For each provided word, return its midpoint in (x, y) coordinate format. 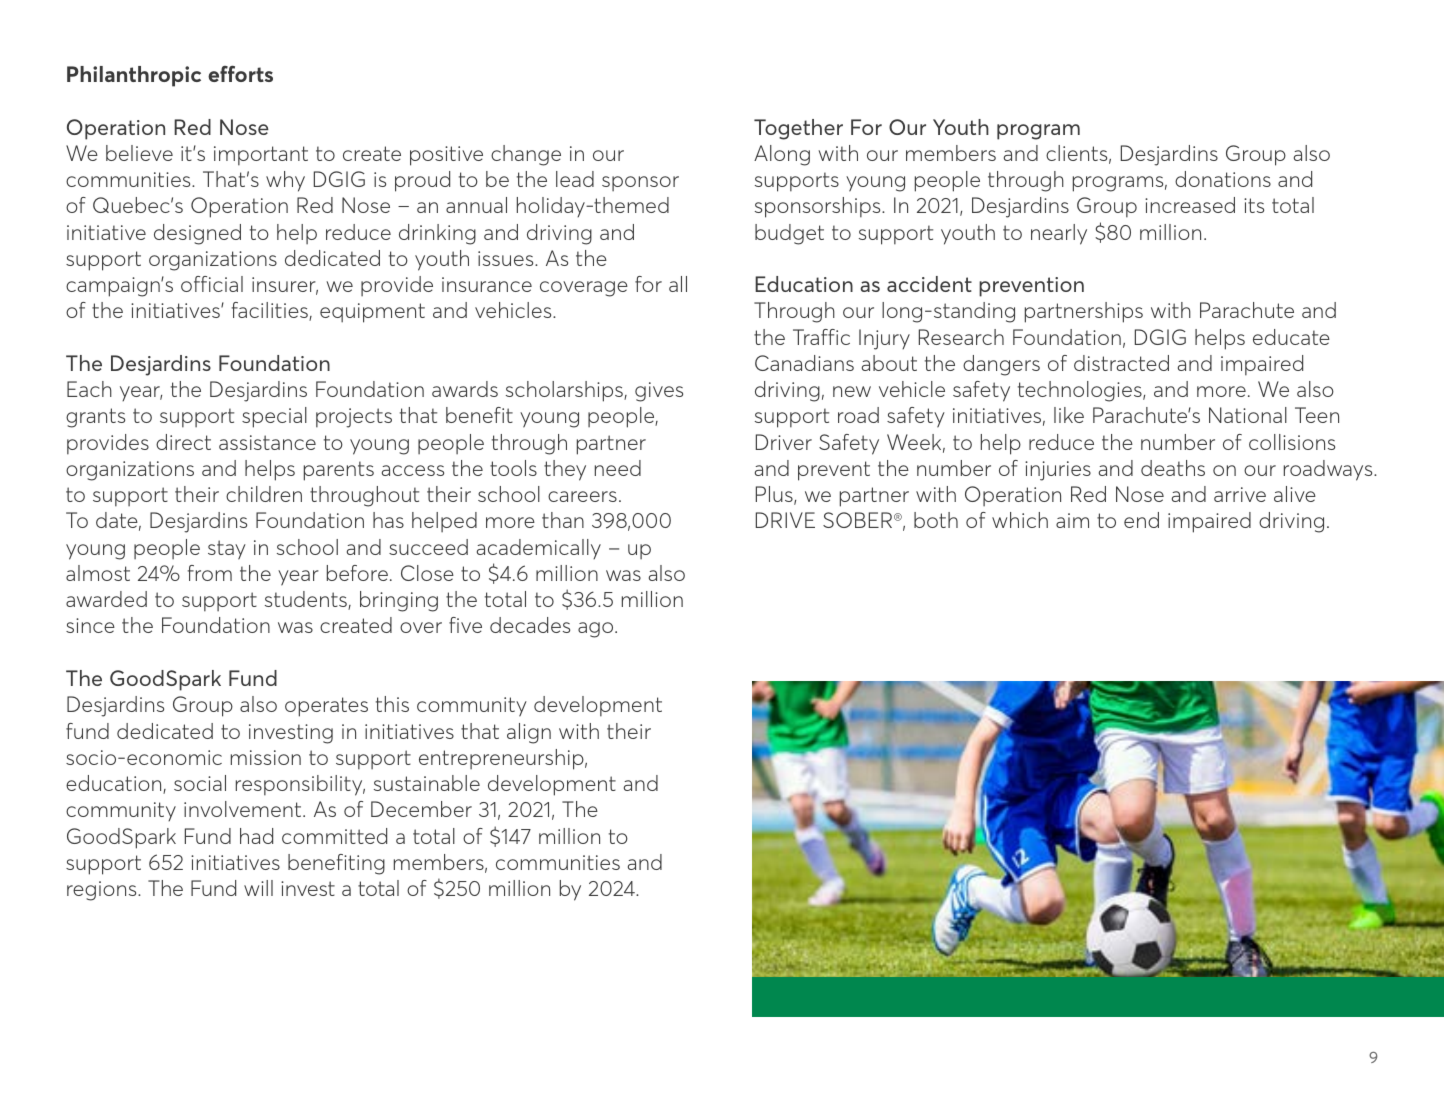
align (529, 733)
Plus (775, 495)
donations (1223, 179)
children (264, 494)
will (258, 888)
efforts (240, 73)
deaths (1173, 468)
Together (798, 129)
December (421, 809)
